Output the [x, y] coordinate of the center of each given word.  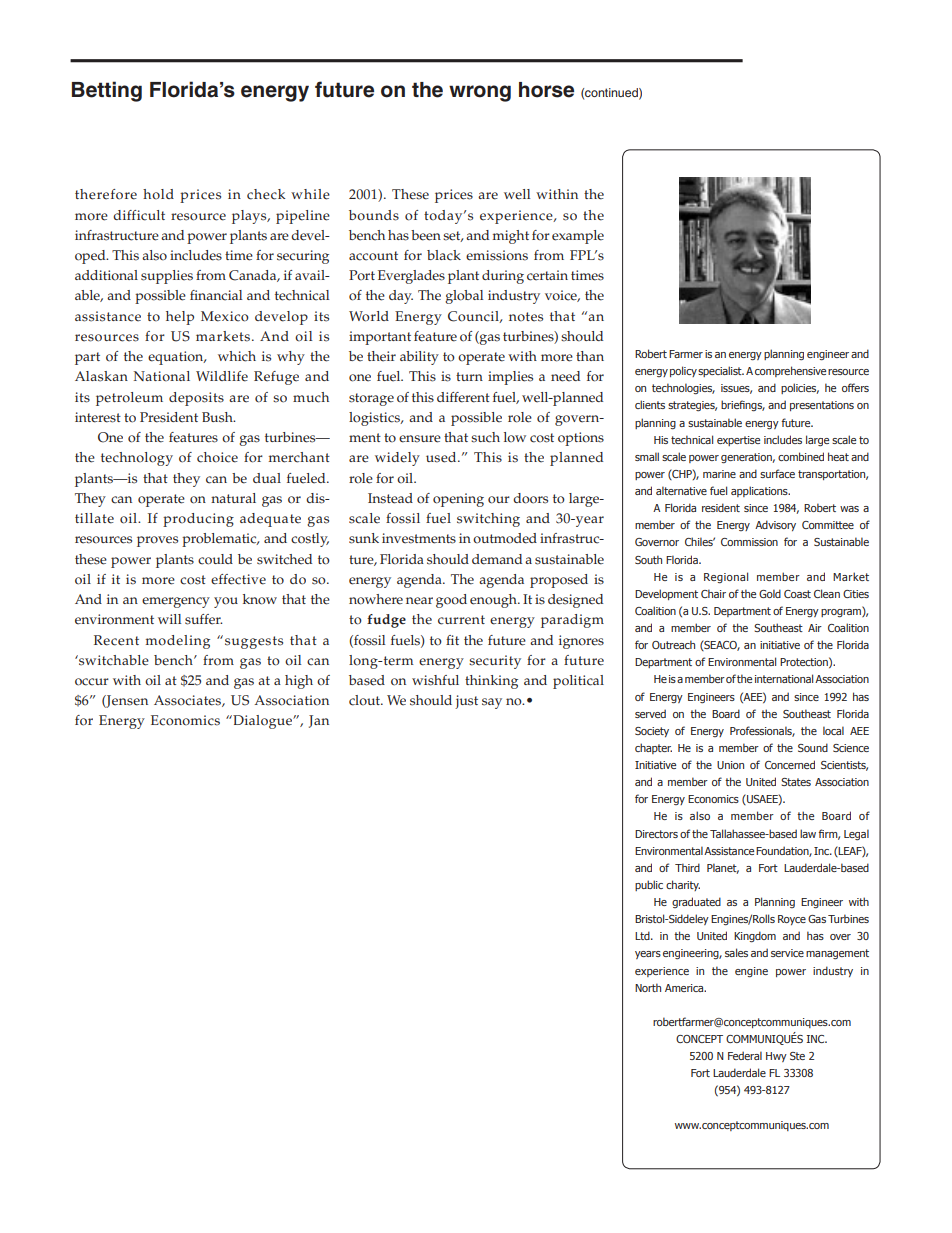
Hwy [776, 1057]
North [648, 987]
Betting [107, 91]
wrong [480, 93]
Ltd [643, 935]
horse [546, 90]
